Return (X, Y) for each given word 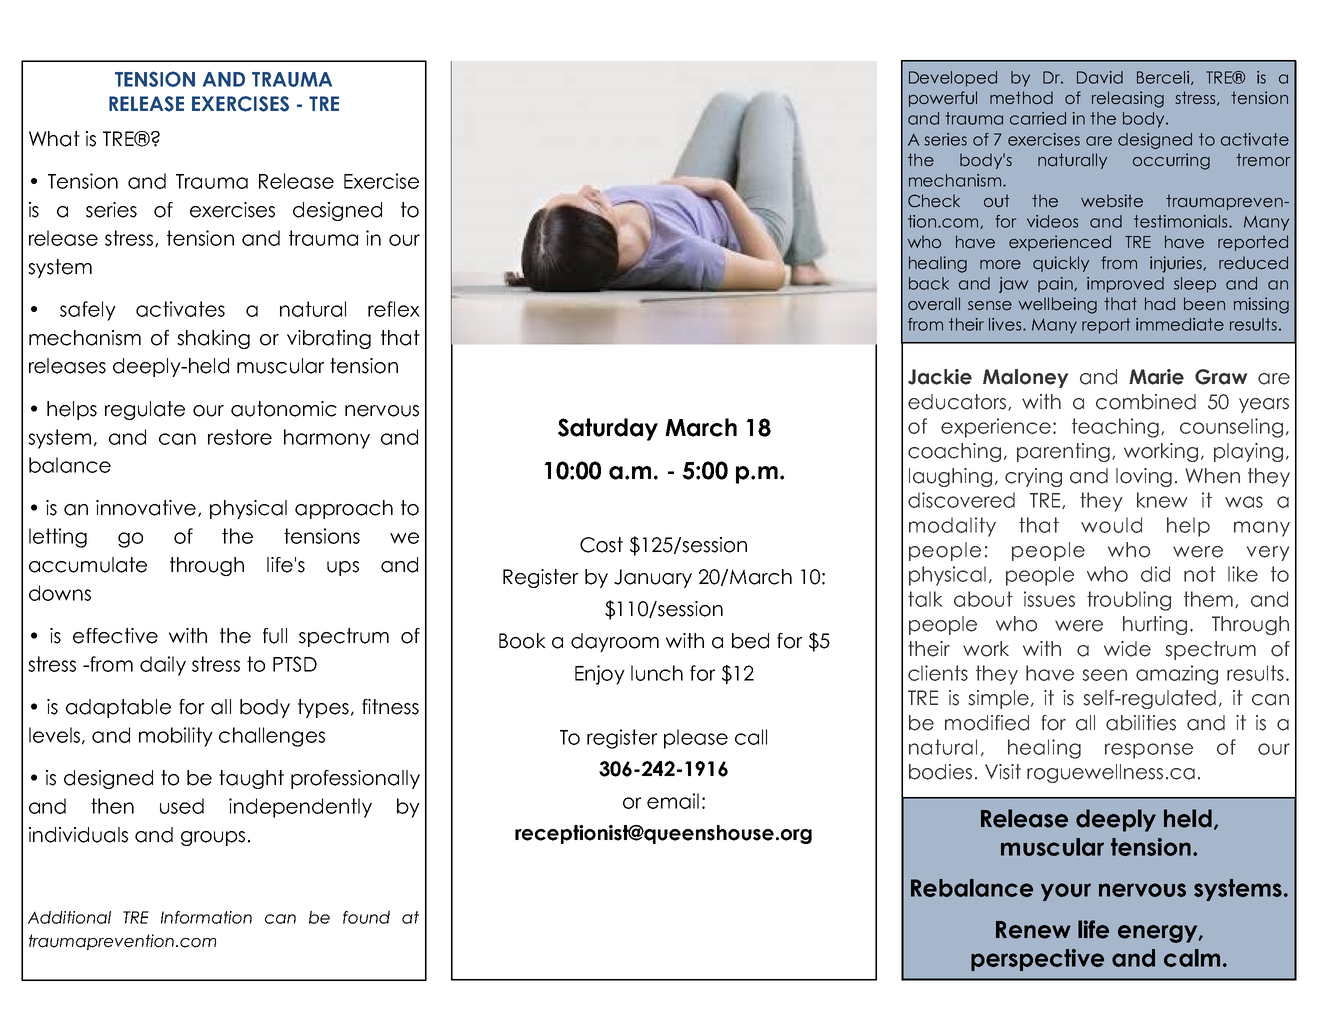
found (366, 917)
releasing (1128, 99)
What (54, 139)
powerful (943, 99)
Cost (601, 545)
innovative (147, 508)
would (1111, 525)
